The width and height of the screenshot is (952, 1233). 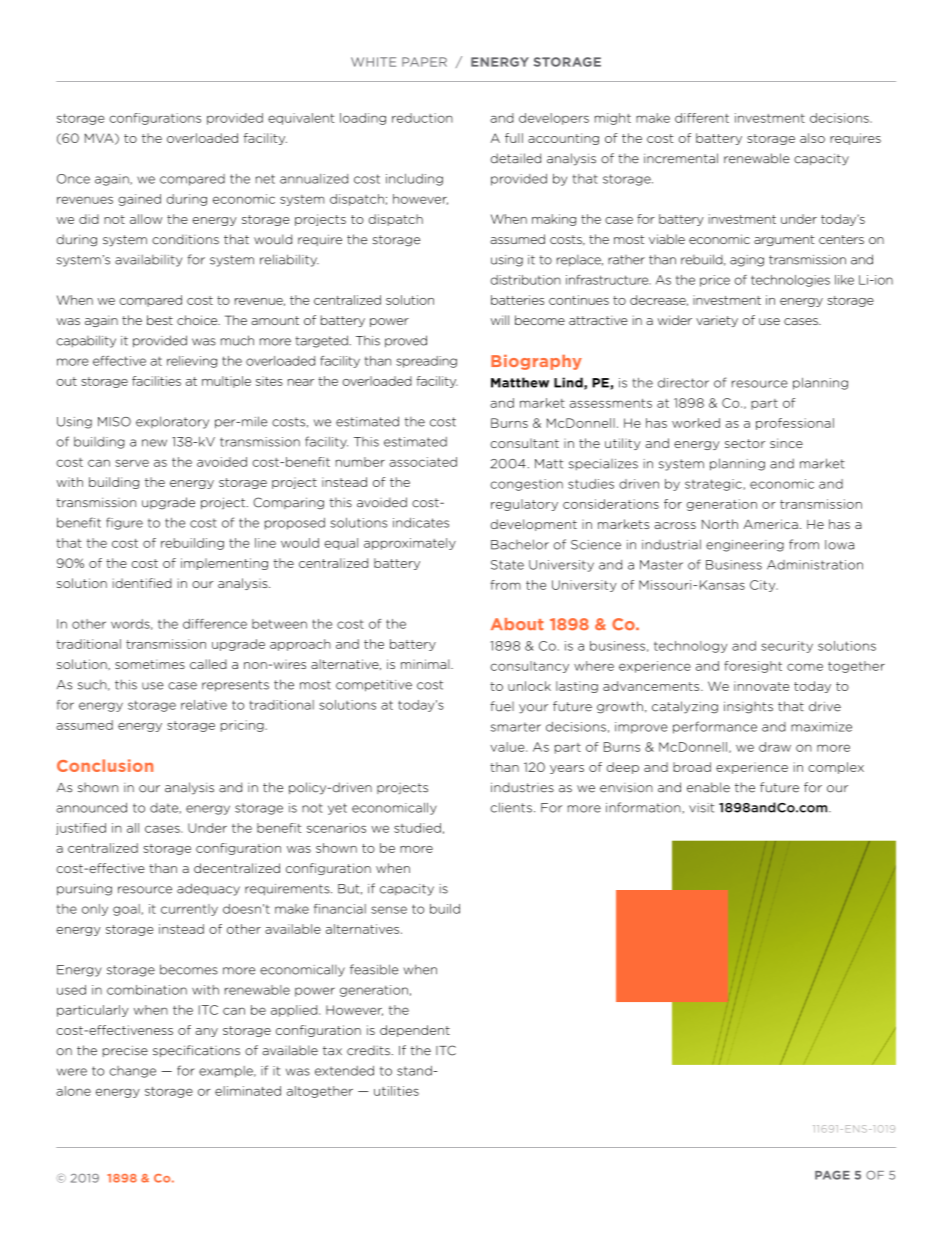 What do you see at coordinates (422, 118) in the screenshot?
I see `reduction` at bounding box center [422, 118].
